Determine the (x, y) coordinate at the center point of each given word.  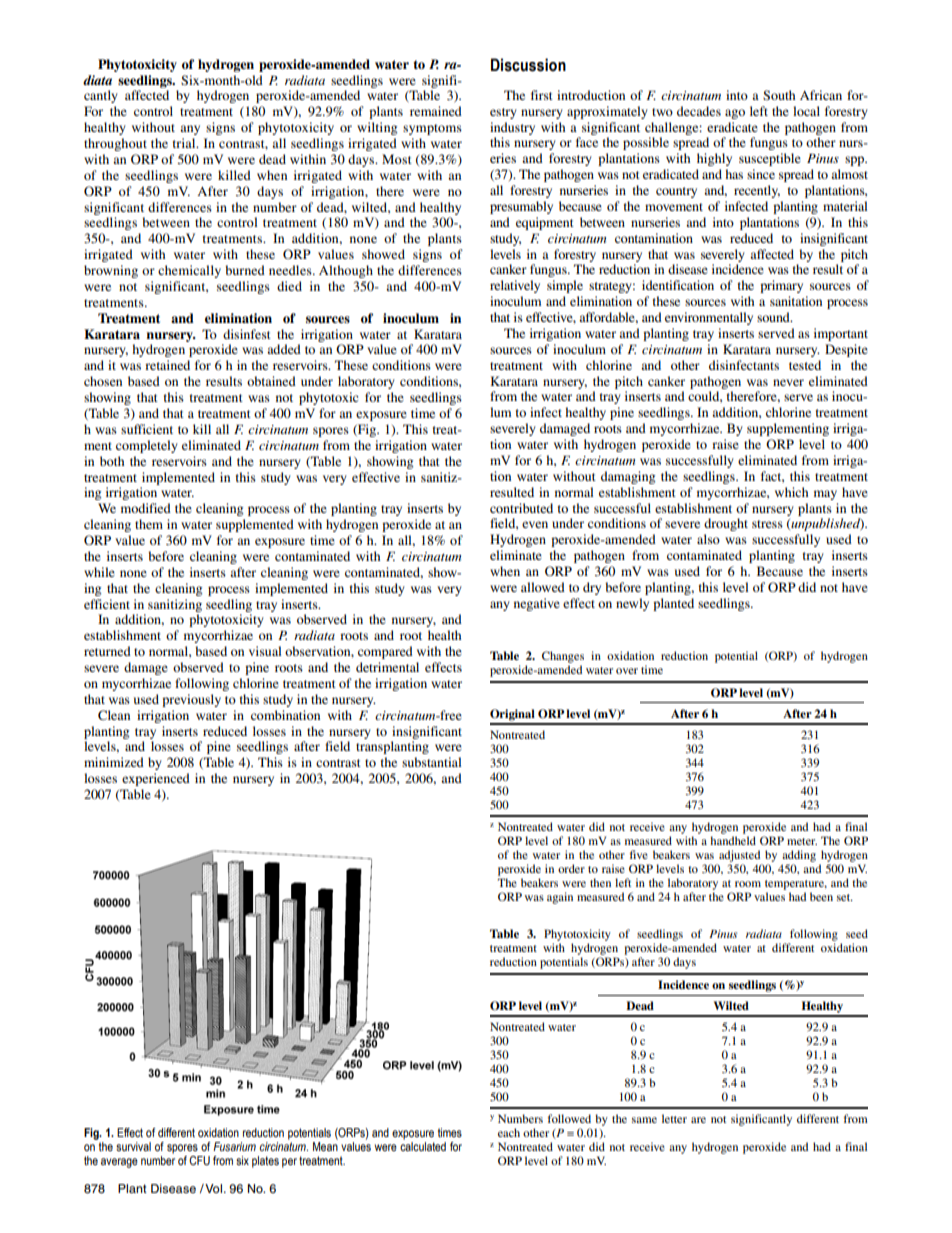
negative (537, 604)
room (748, 884)
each (509, 1132)
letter (674, 1118)
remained (436, 111)
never (788, 382)
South (779, 95)
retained (167, 365)
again (560, 898)
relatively (515, 286)
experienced (156, 779)
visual (265, 651)
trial (185, 143)
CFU (199, 1160)
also (708, 539)
